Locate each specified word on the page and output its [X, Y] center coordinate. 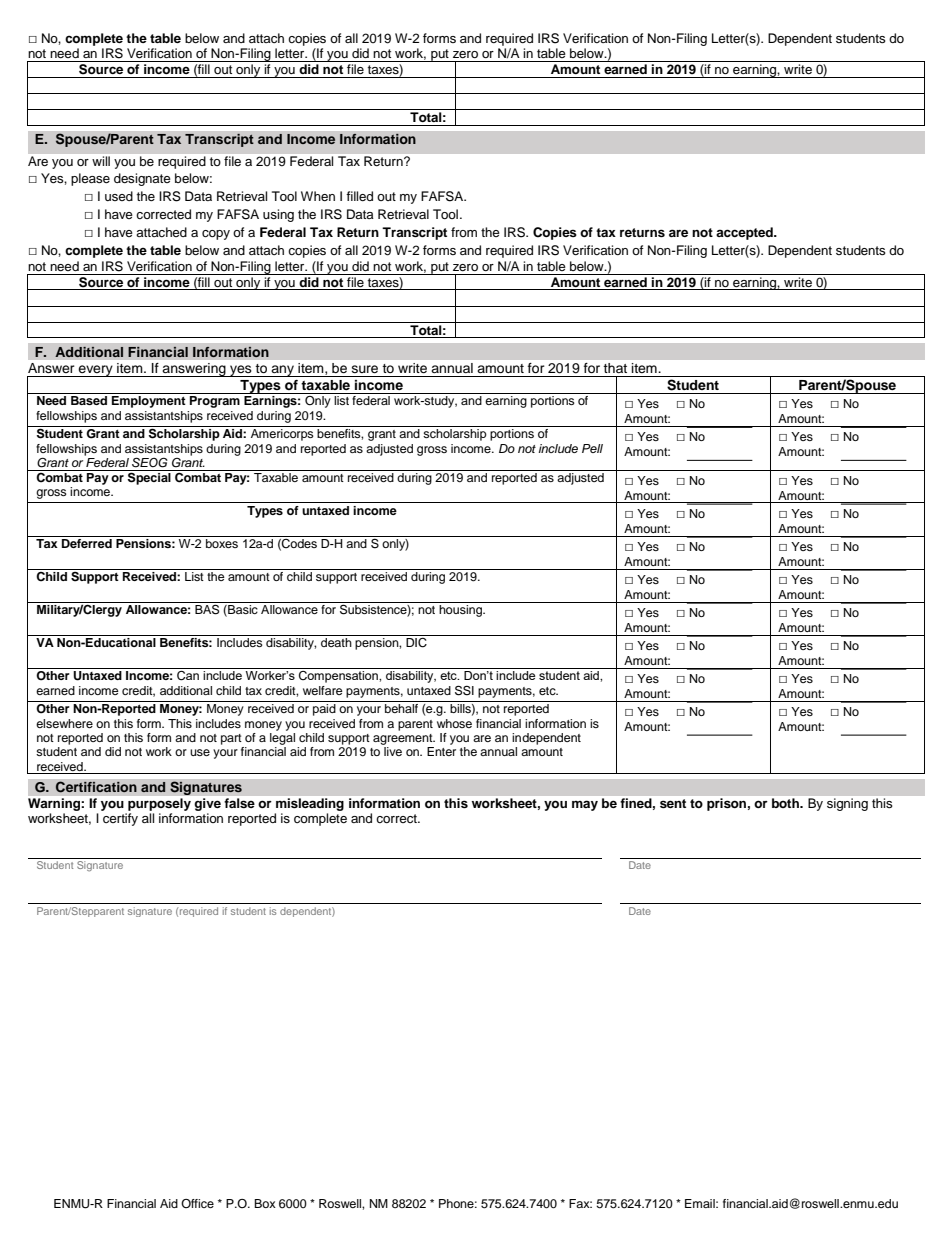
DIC [416, 643]
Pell [592, 448]
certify [120, 819]
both [786, 803]
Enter [441, 751]
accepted [745, 233]
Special [149, 478]
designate [142, 179]
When [318, 196]
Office [197, 1203]
